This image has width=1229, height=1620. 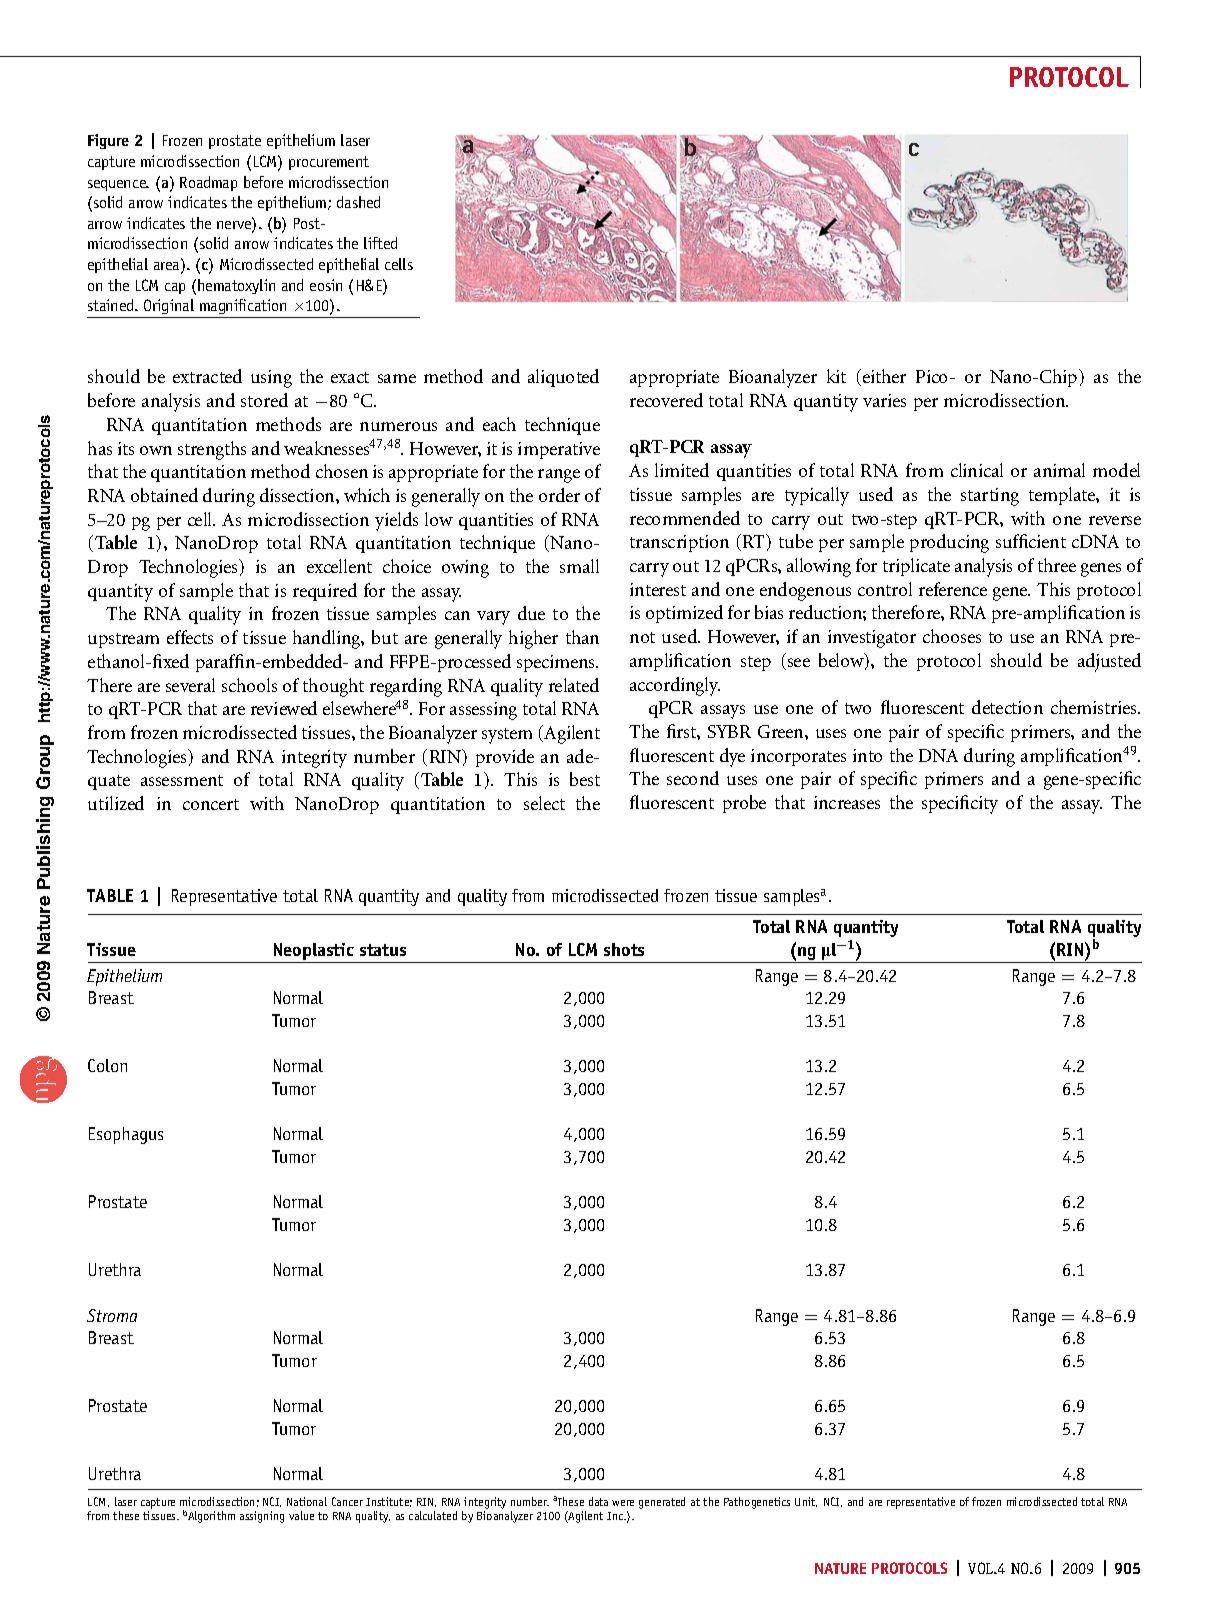 I want to click on chooses, so click(x=952, y=636).
